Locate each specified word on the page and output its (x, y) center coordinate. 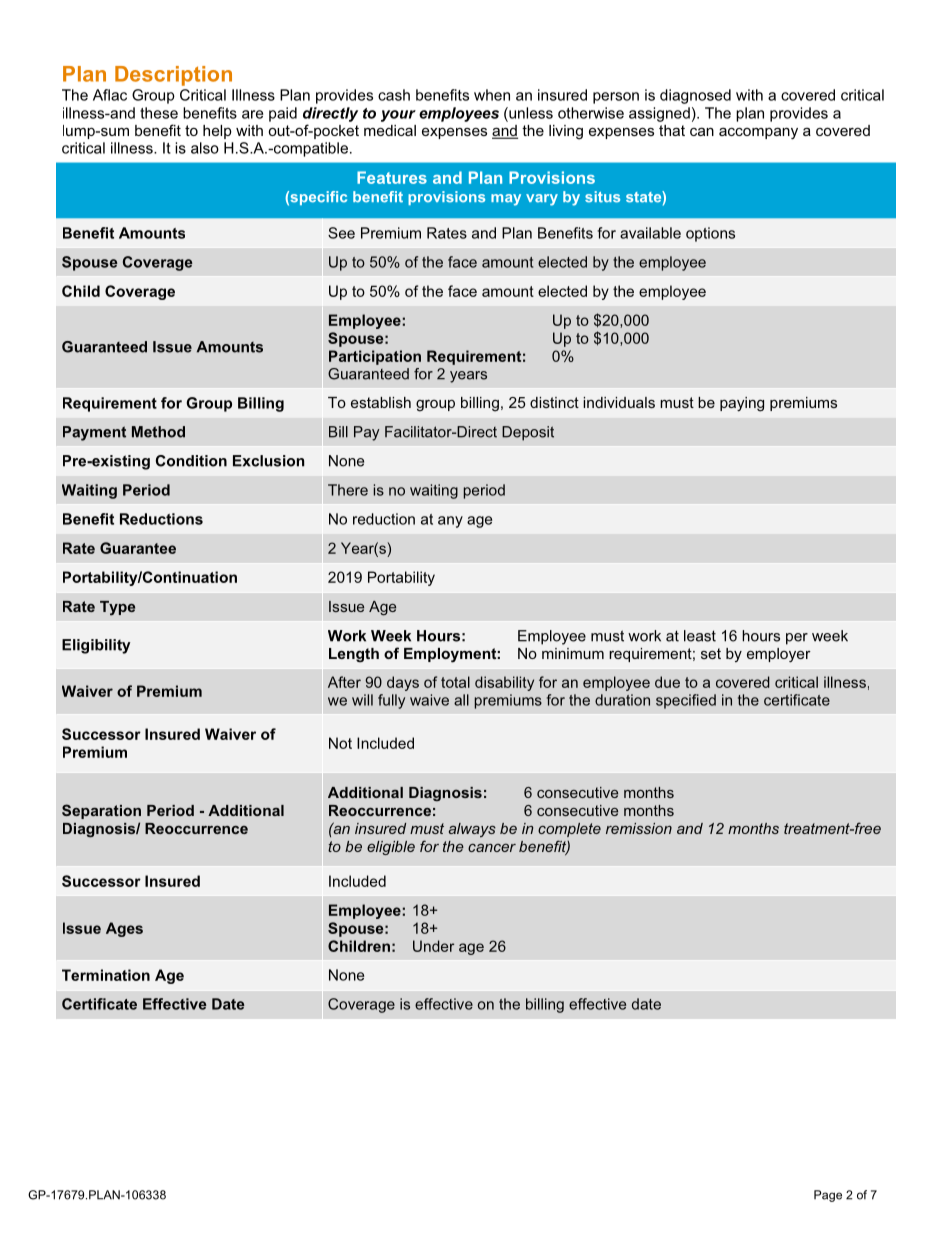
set (711, 653)
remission (639, 828)
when (492, 95)
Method (158, 432)
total (455, 682)
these (159, 113)
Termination (106, 975)
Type (117, 608)
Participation (375, 357)
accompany (758, 133)
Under (433, 946)
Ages (124, 929)
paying (742, 404)
